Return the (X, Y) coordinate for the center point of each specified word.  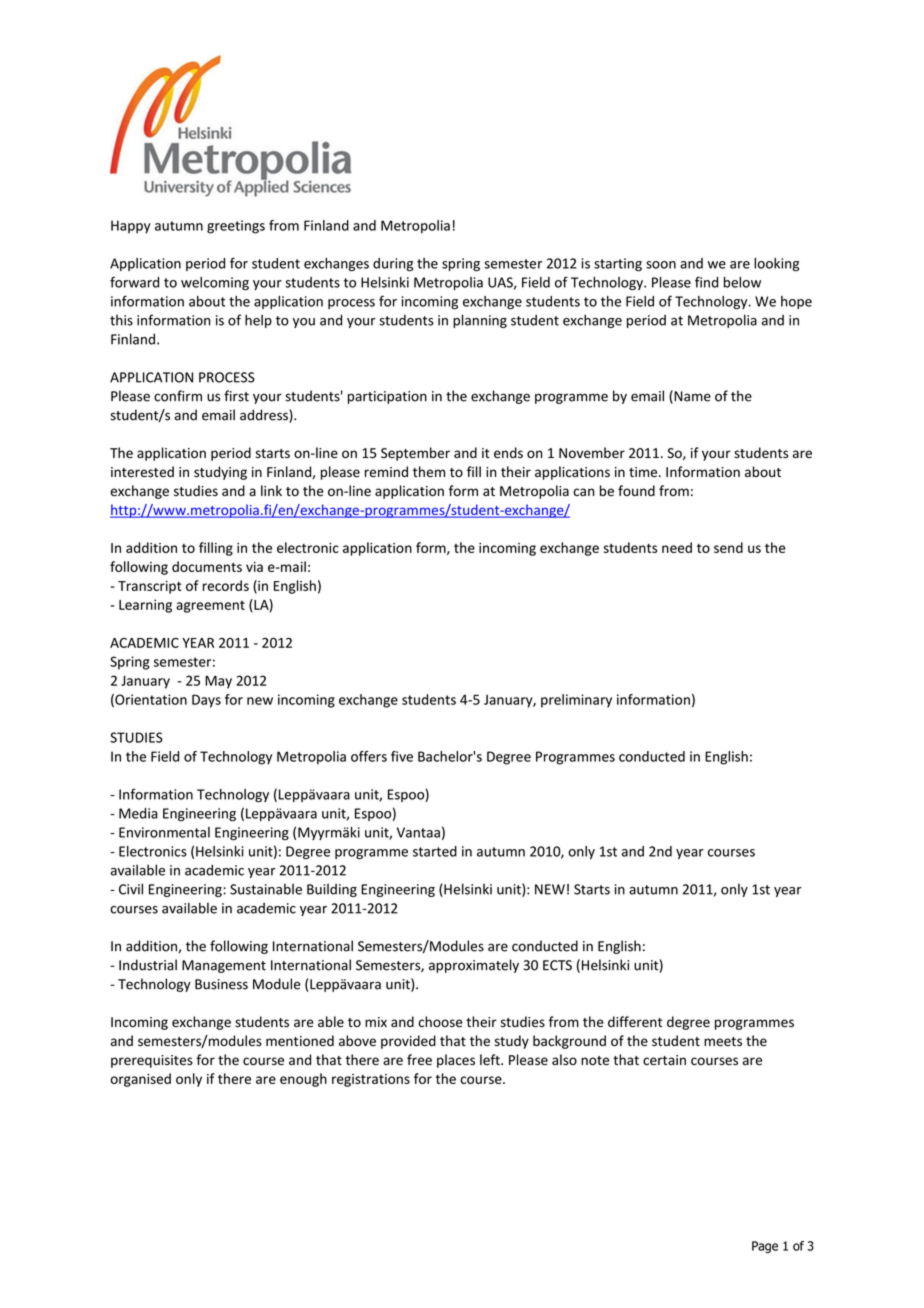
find (706, 282)
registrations (371, 1080)
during (393, 265)
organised (140, 1080)
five (402, 756)
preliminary (576, 701)
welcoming (215, 284)
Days (206, 701)
